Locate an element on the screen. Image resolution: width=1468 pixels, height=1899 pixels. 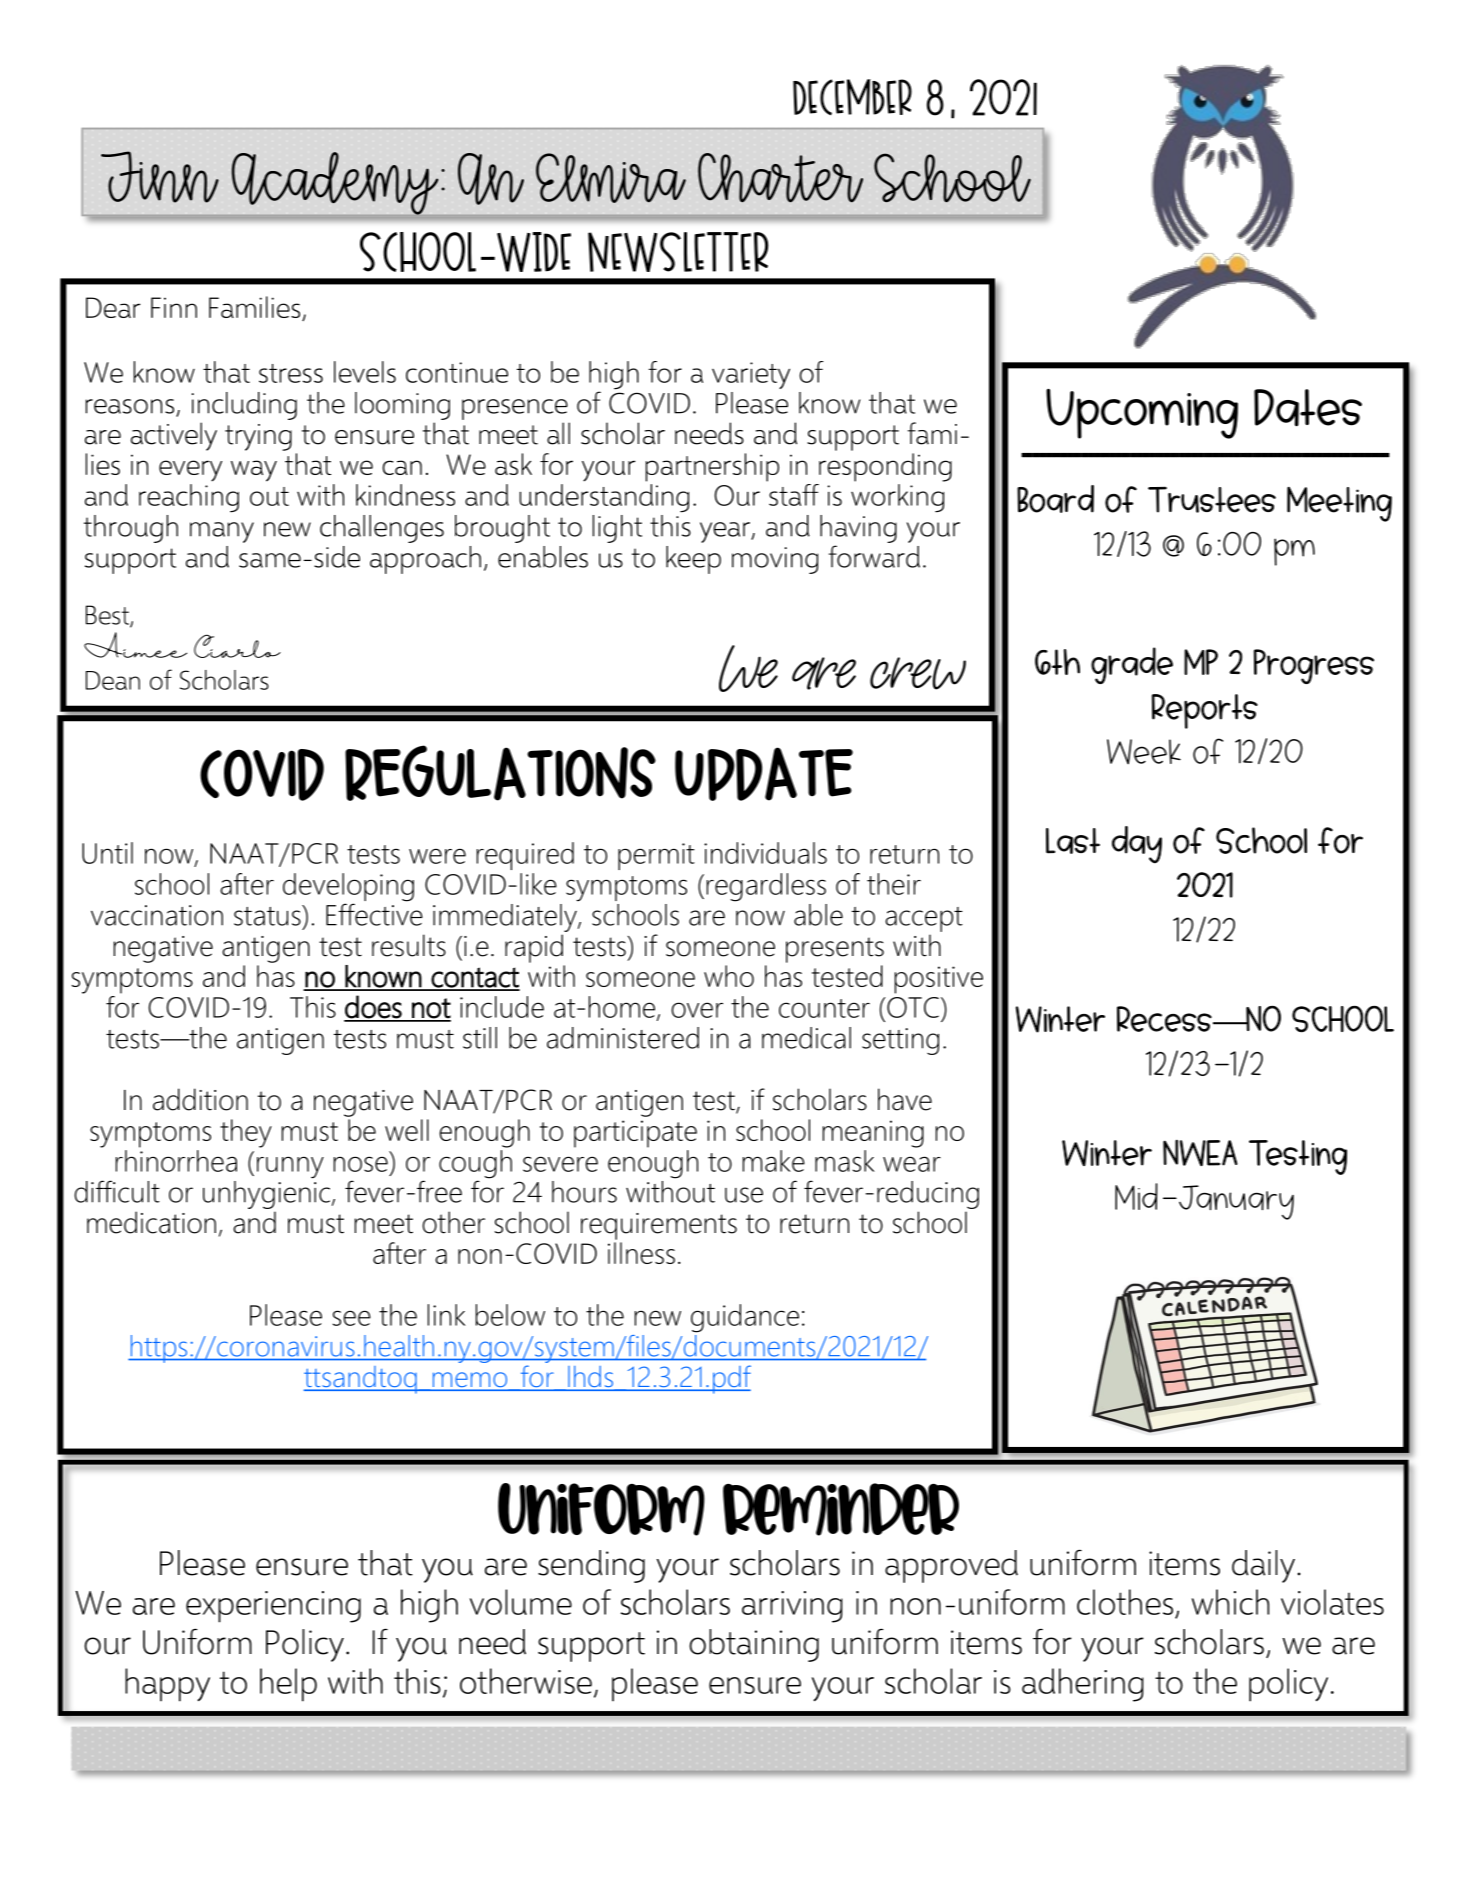
obtaining is located at coordinates (754, 1645).
